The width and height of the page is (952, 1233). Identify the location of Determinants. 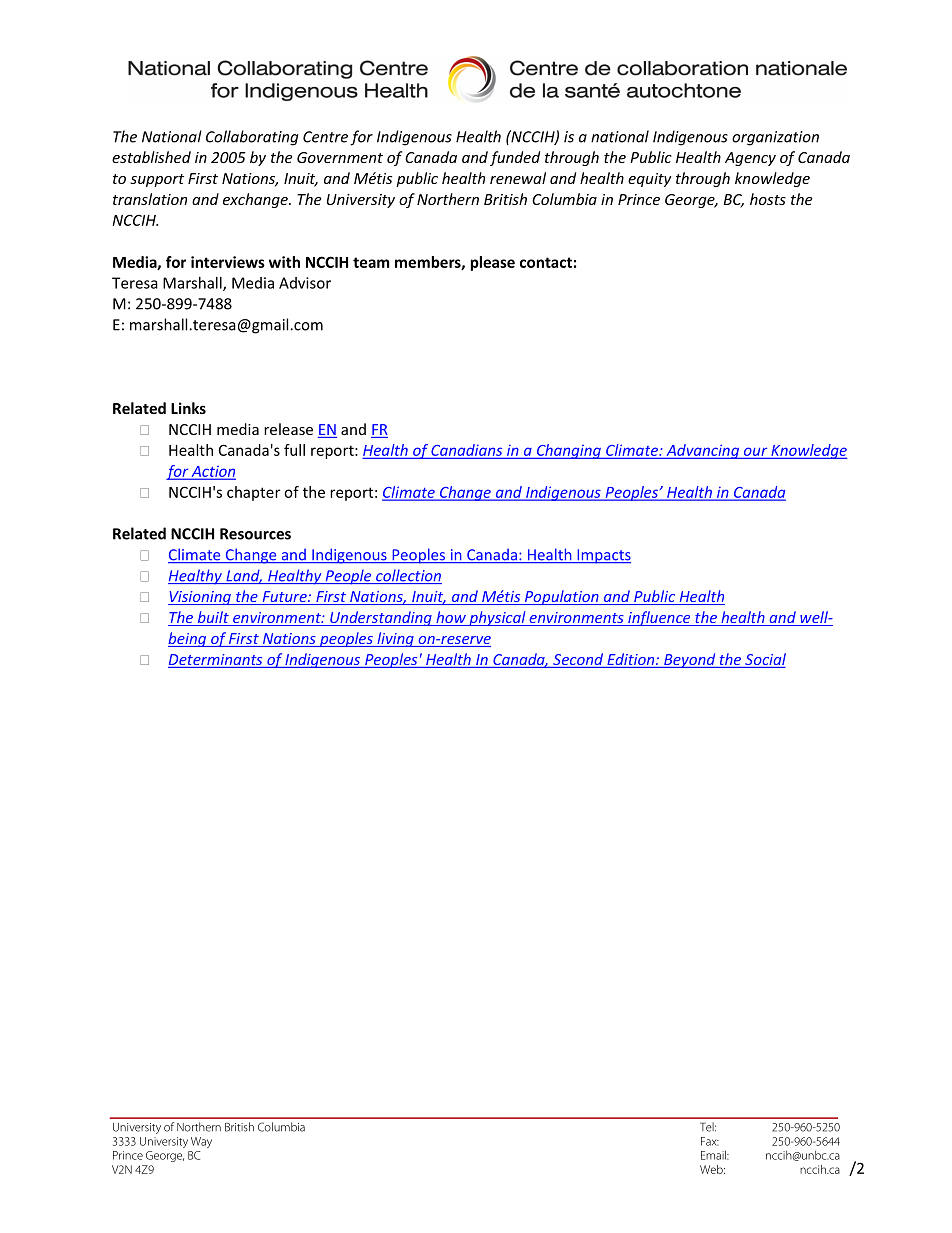
(215, 659).
